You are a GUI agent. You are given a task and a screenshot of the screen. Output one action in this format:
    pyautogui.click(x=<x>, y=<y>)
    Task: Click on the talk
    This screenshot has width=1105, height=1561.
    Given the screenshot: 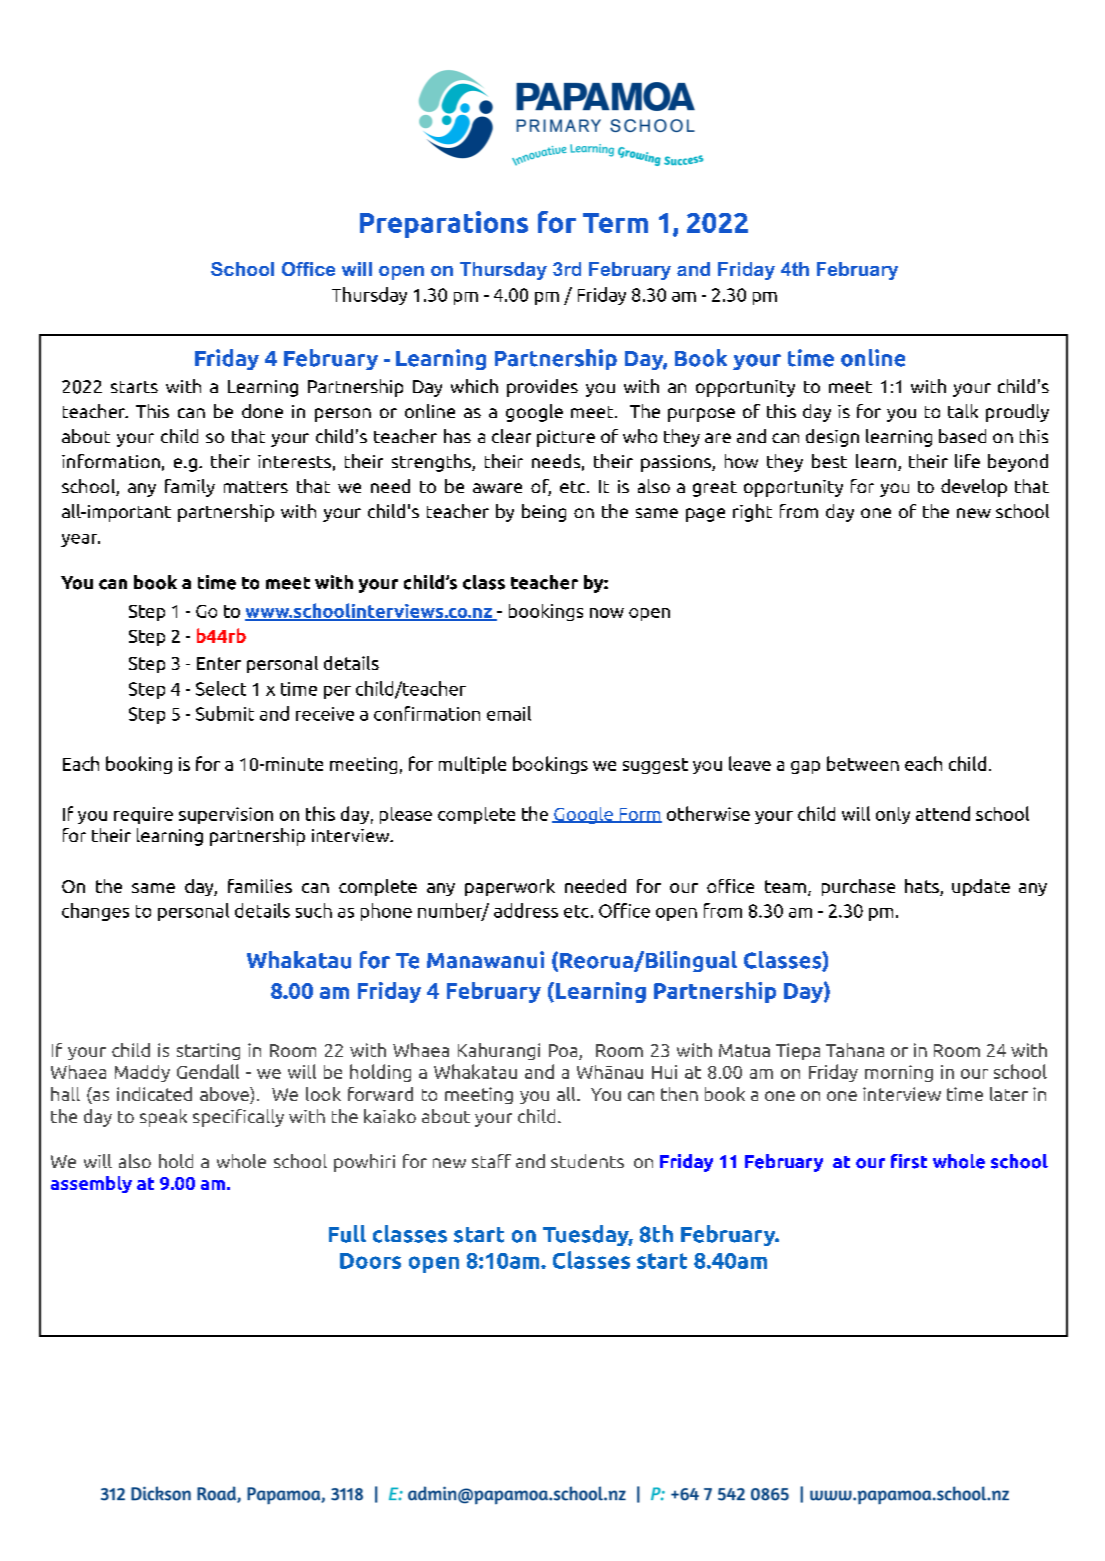 What is the action you would take?
    pyautogui.click(x=963, y=411)
